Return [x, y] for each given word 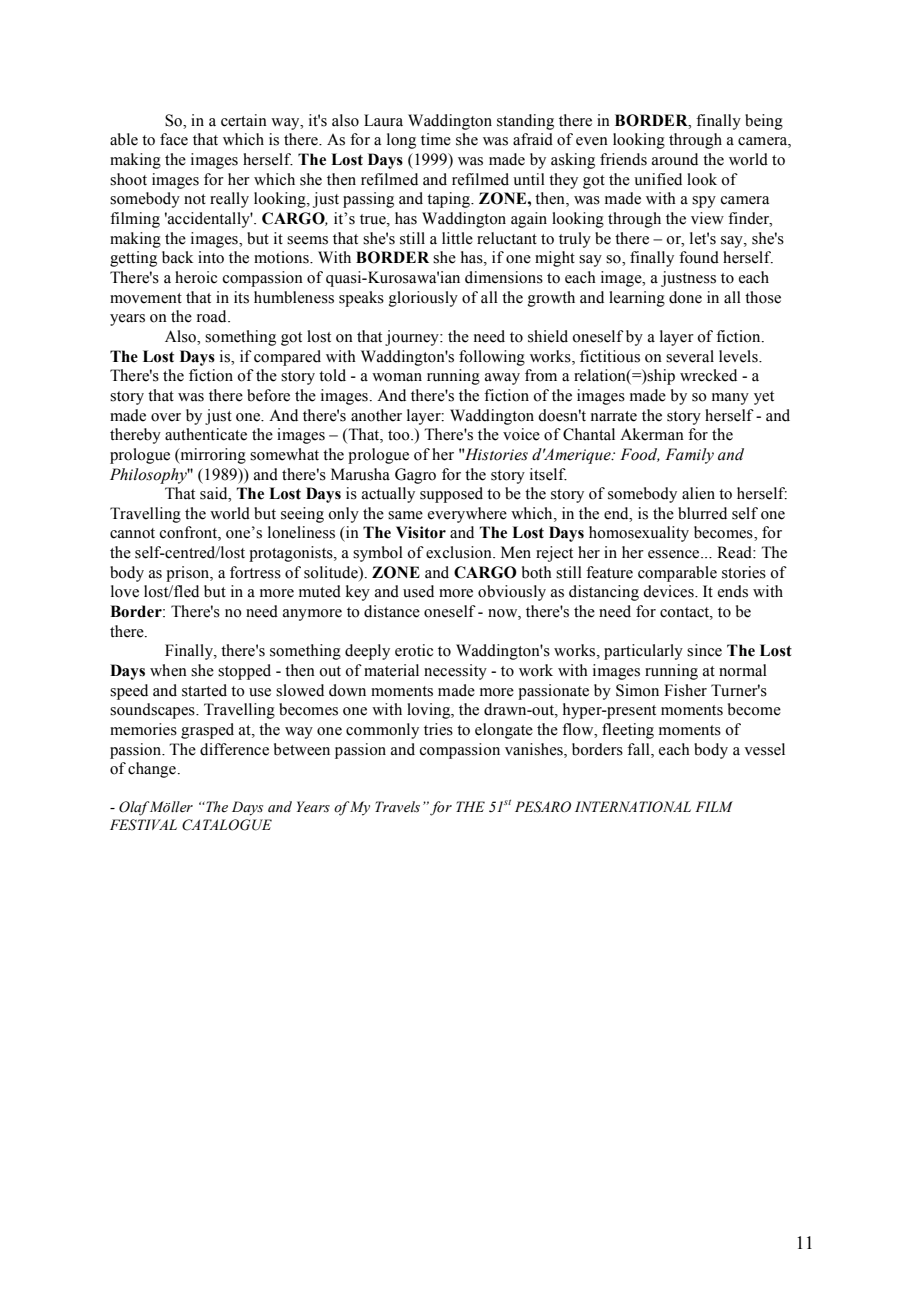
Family [689, 456]
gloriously [423, 299]
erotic [414, 650]
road [213, 316]
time [436, 139]
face [174, 139]
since [704, 650]
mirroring [212, 456]
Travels [397, 807]
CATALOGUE [227, 825]
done [685, 297]
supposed [451, 495]
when [168, 670]
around [675, 159]
